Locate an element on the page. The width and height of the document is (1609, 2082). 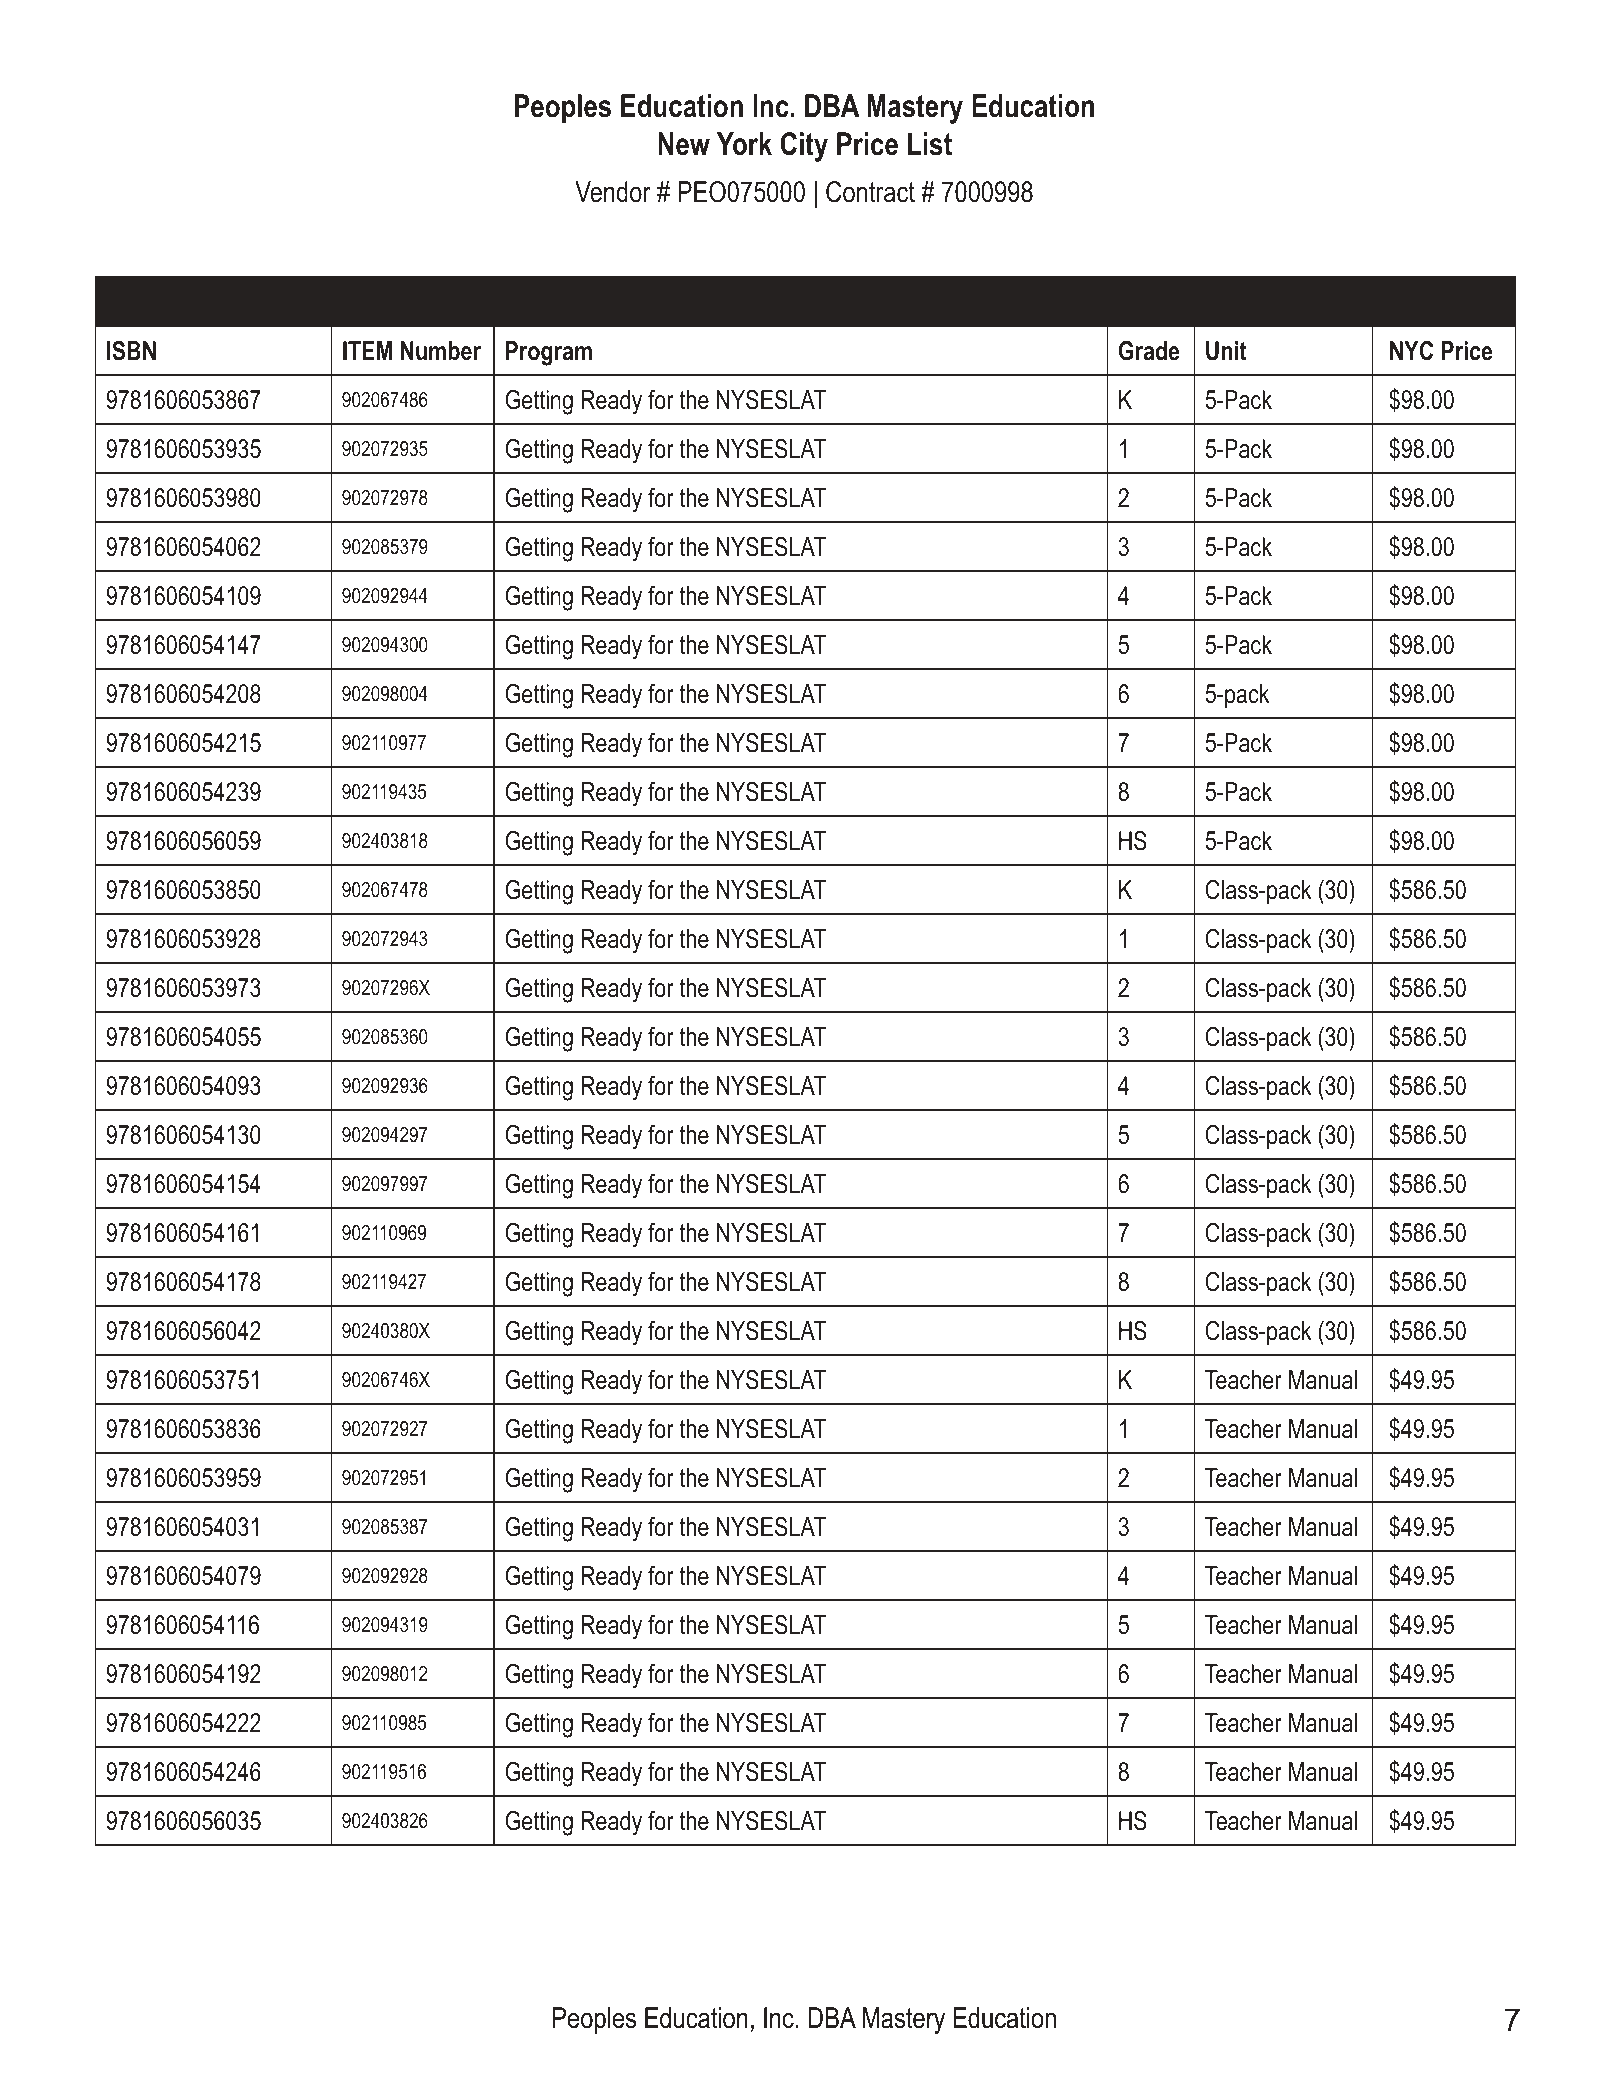
City is located at coordinates (804, 147).
